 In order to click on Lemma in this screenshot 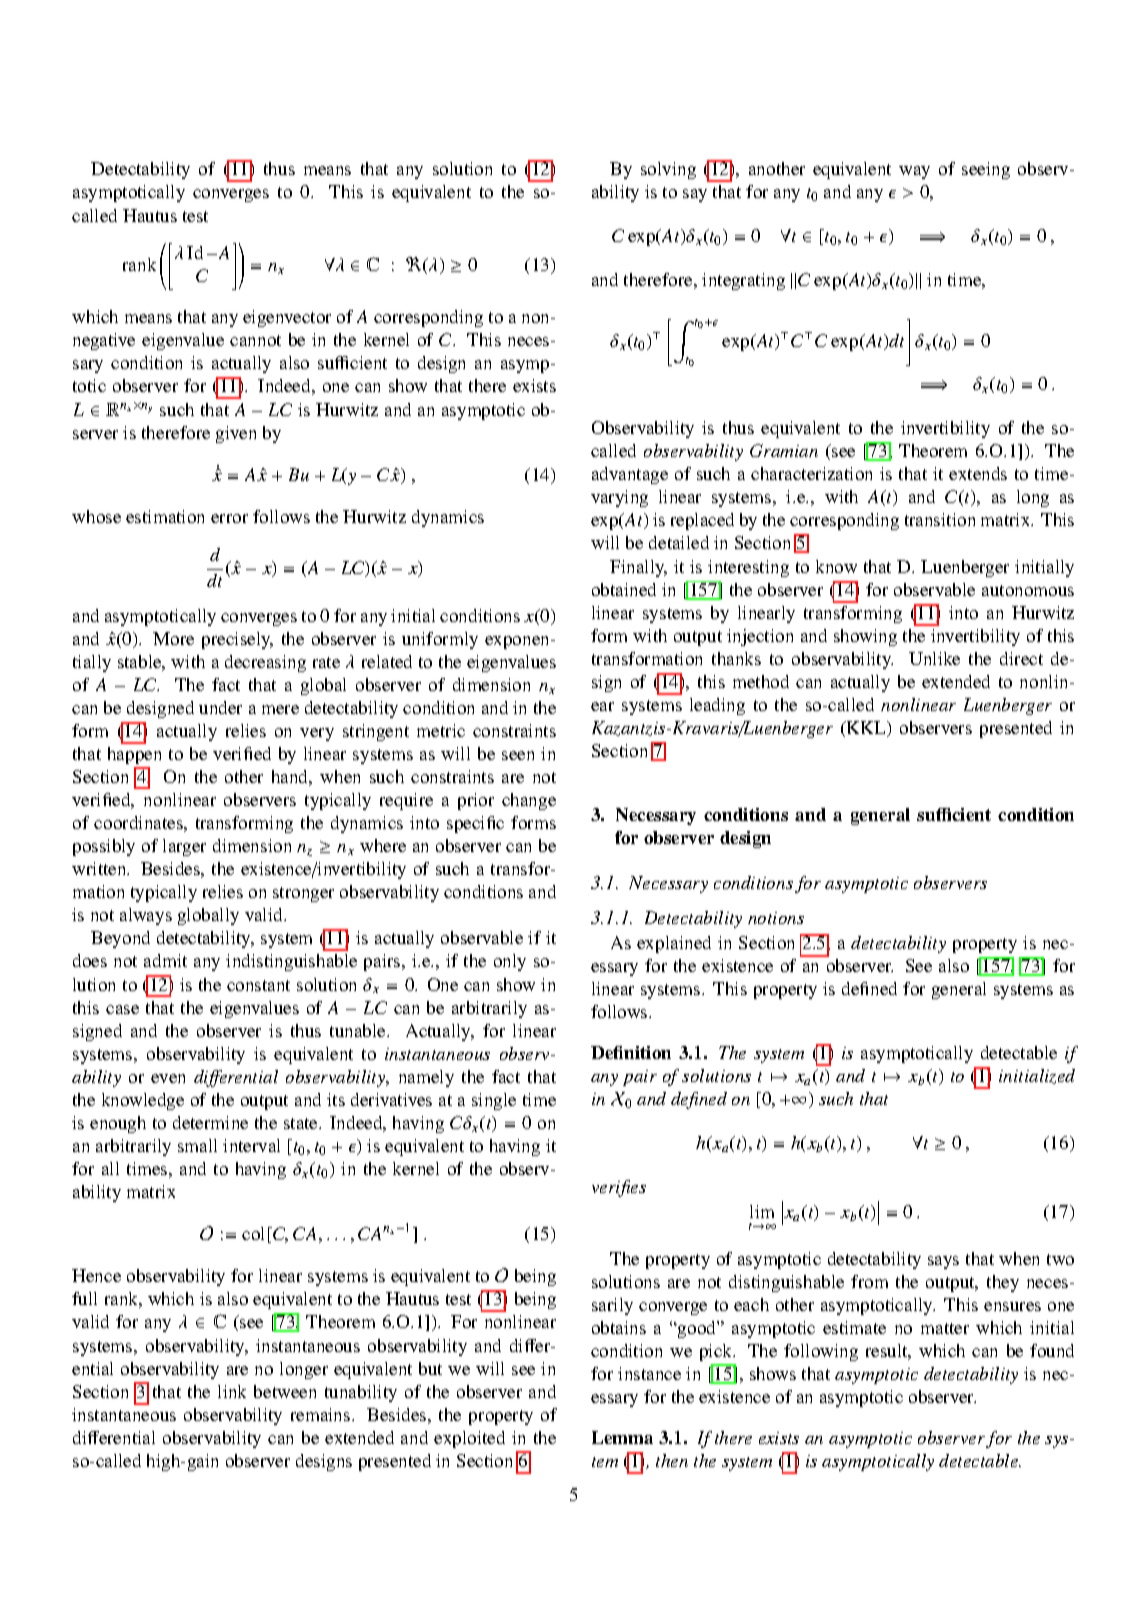, I will do `click(622, 1437)`.
